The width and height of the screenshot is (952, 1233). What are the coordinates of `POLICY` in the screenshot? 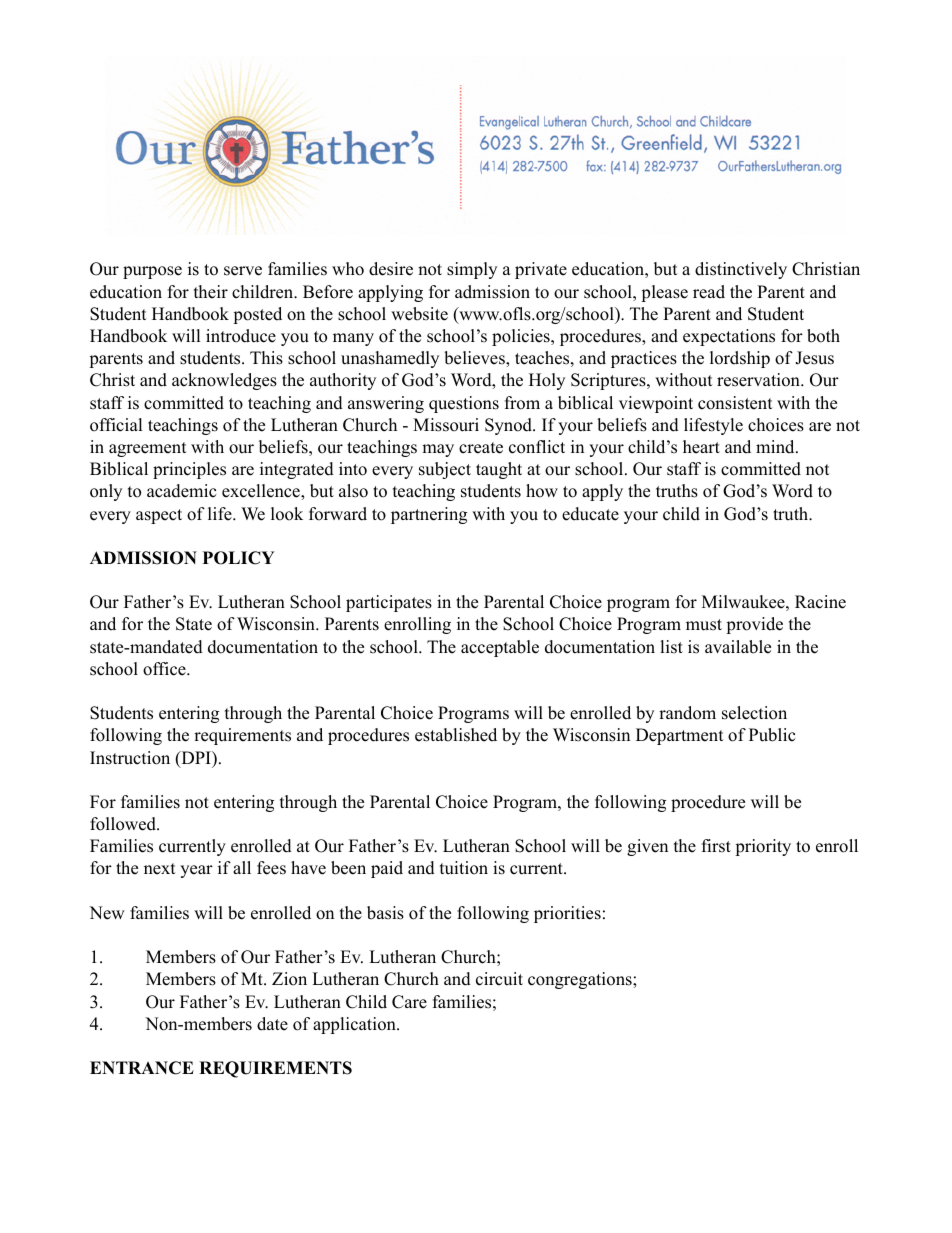 It's located at (239, 558).
